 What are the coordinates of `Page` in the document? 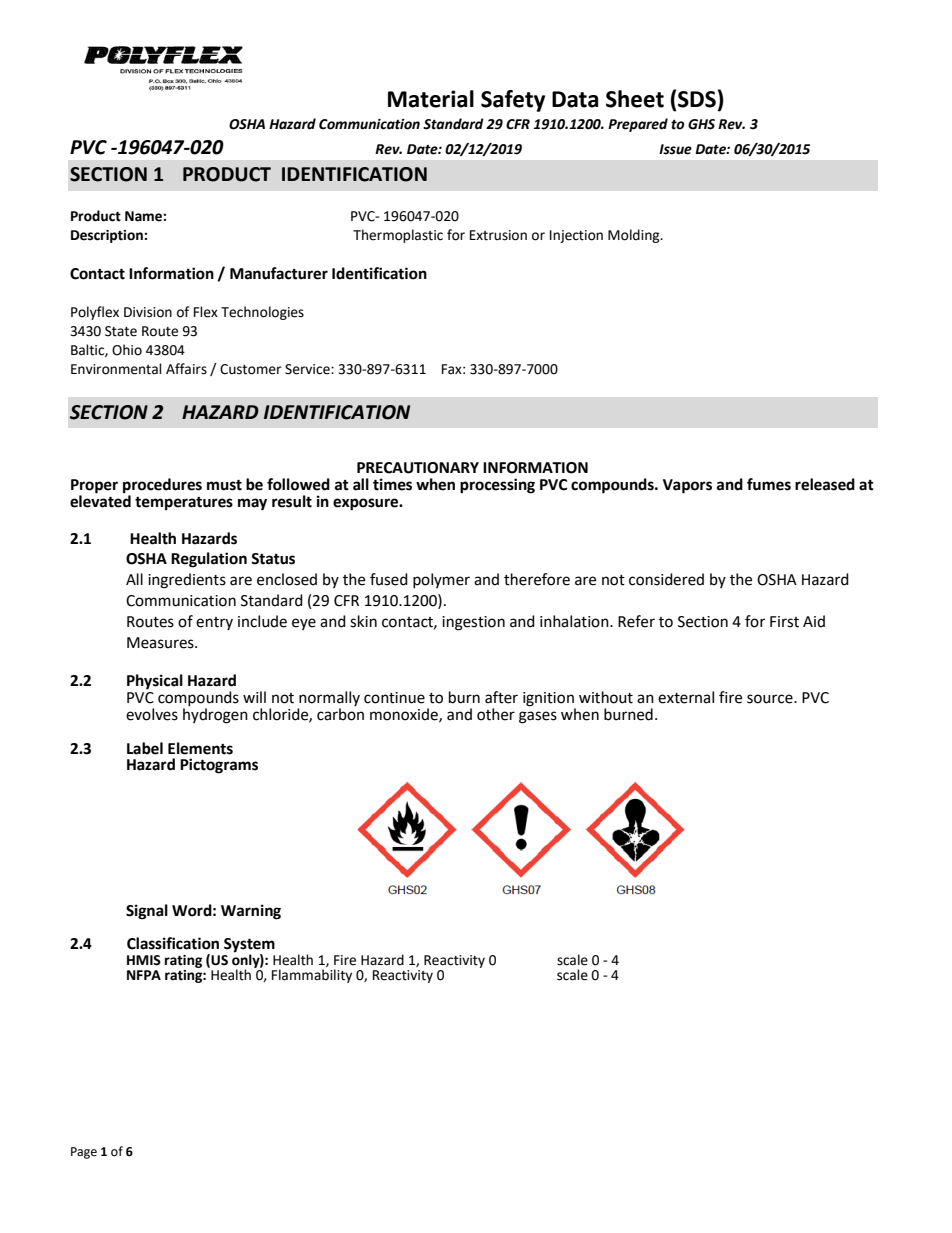 It's located at (84, 1153).
